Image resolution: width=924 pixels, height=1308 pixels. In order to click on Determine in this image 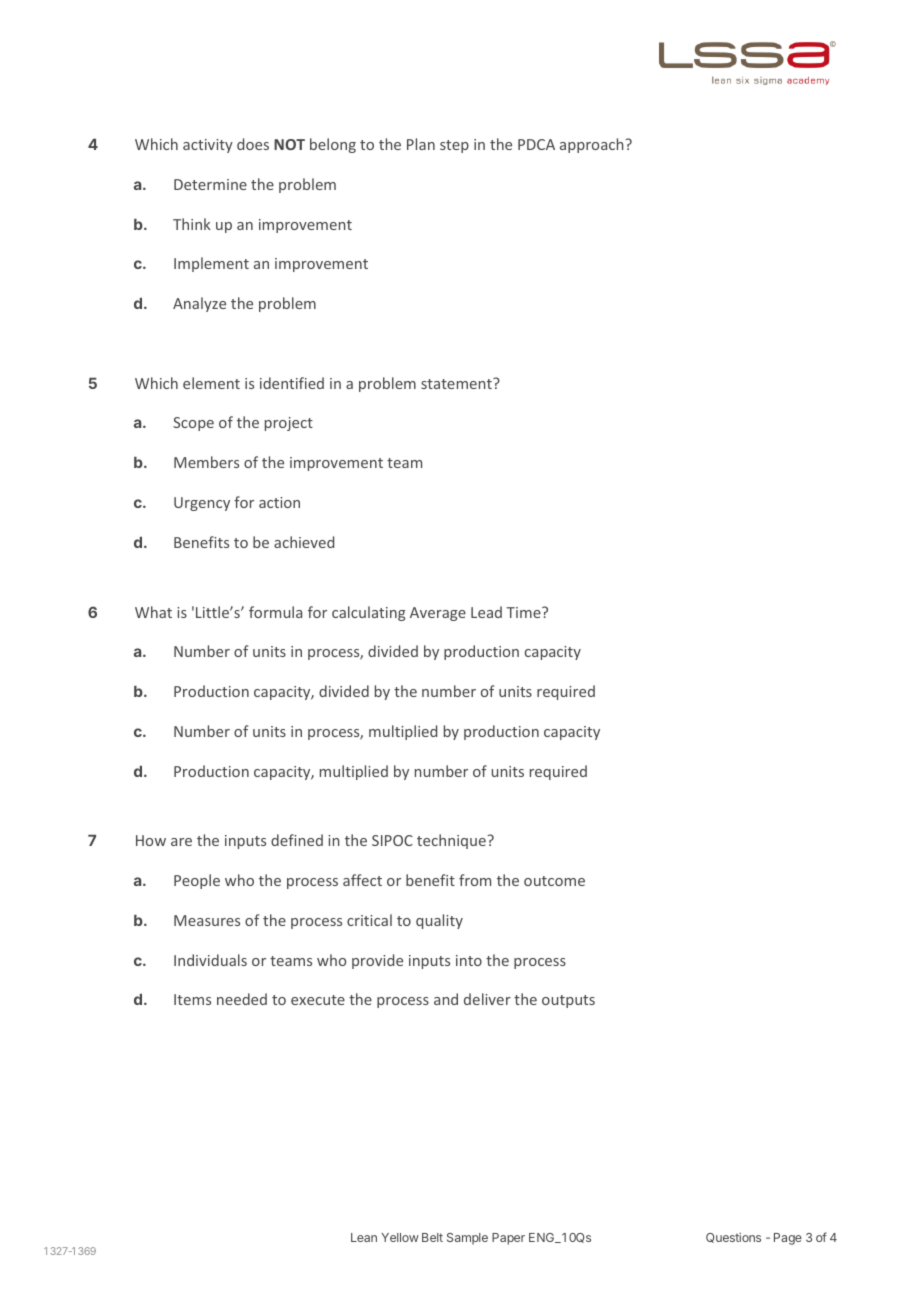, I will do `click(210, 184)`.
